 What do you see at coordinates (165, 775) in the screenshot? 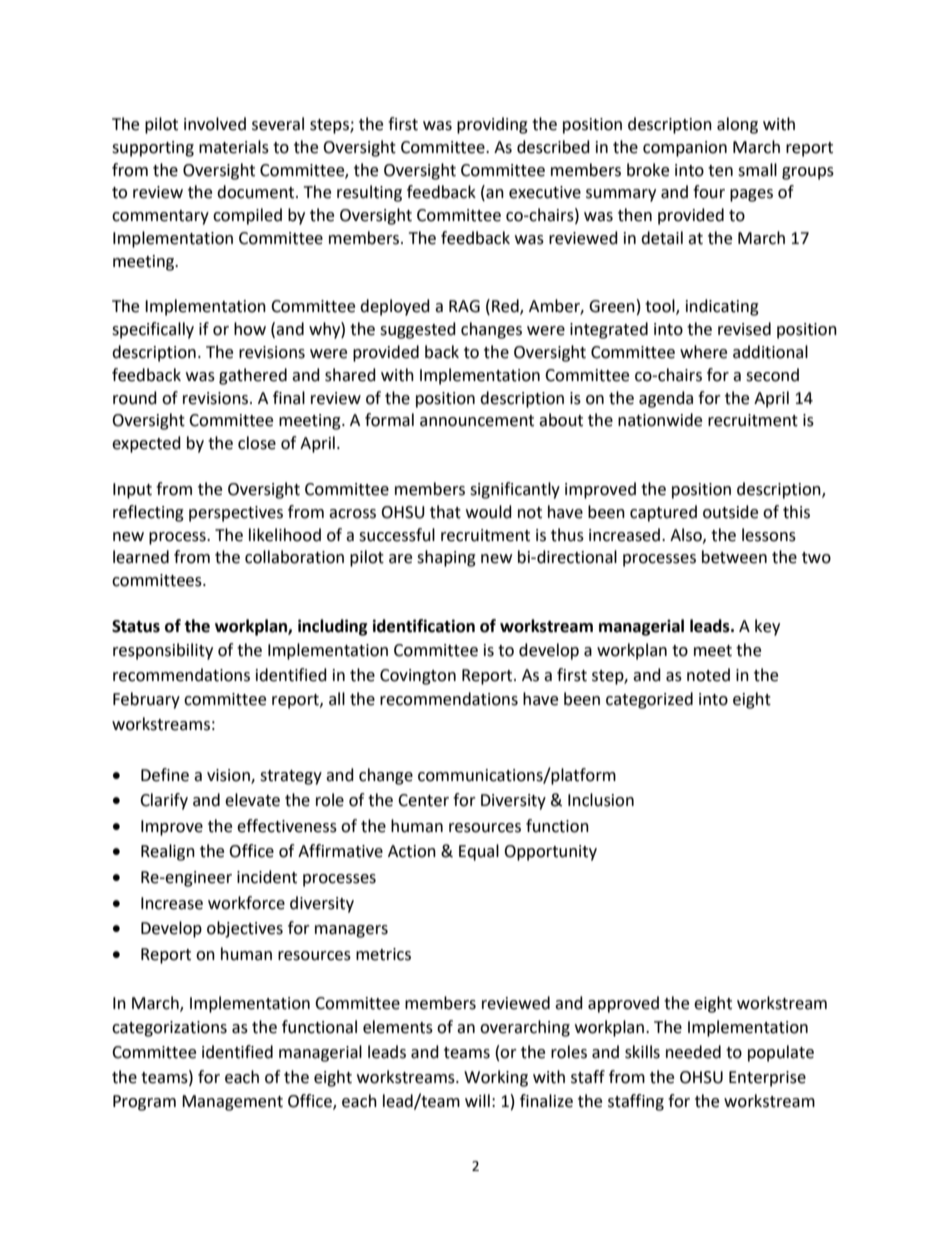
I see `Define` at bounding box center [165, 775].
